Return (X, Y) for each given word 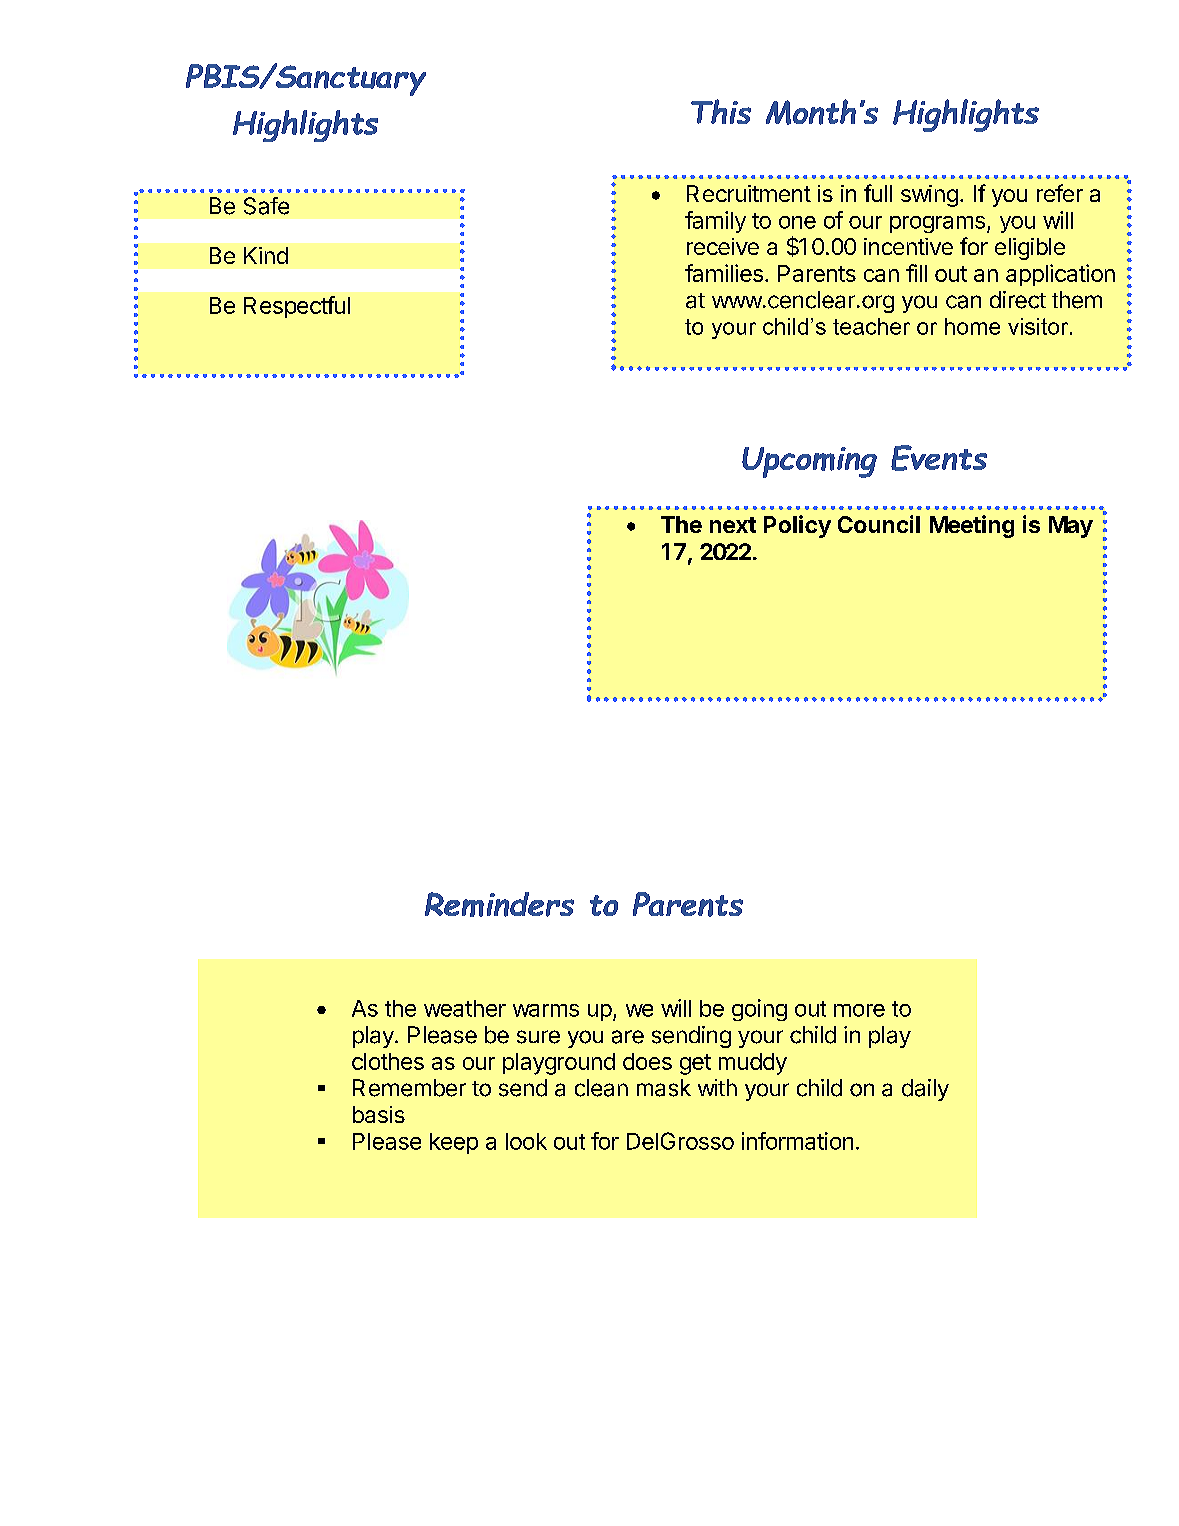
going (759, 1010)
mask (664, 1088)
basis (379, 1114)
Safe (266, 206)
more (859, 1010)
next (733, 525)
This (721, 111)
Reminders (499, 904)
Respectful (297, 307)
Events (939, 458)
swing (929, 196)
